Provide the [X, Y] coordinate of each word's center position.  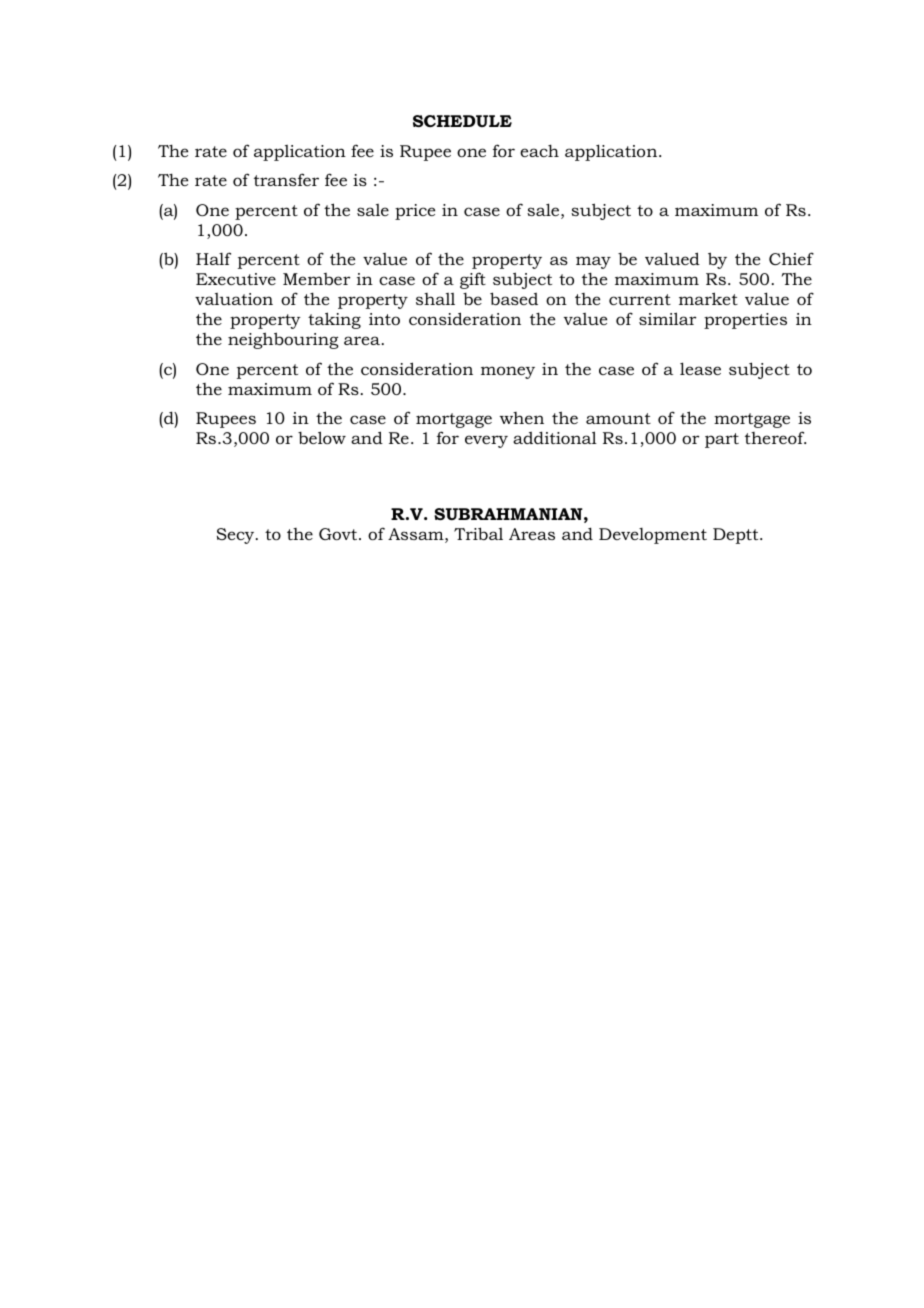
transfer [286, 179]
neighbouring [283, 340]
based [514, 298]
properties [745, 321]
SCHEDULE [462, 121]
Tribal [478, 533]
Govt [339, 534]
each [539, 150]
